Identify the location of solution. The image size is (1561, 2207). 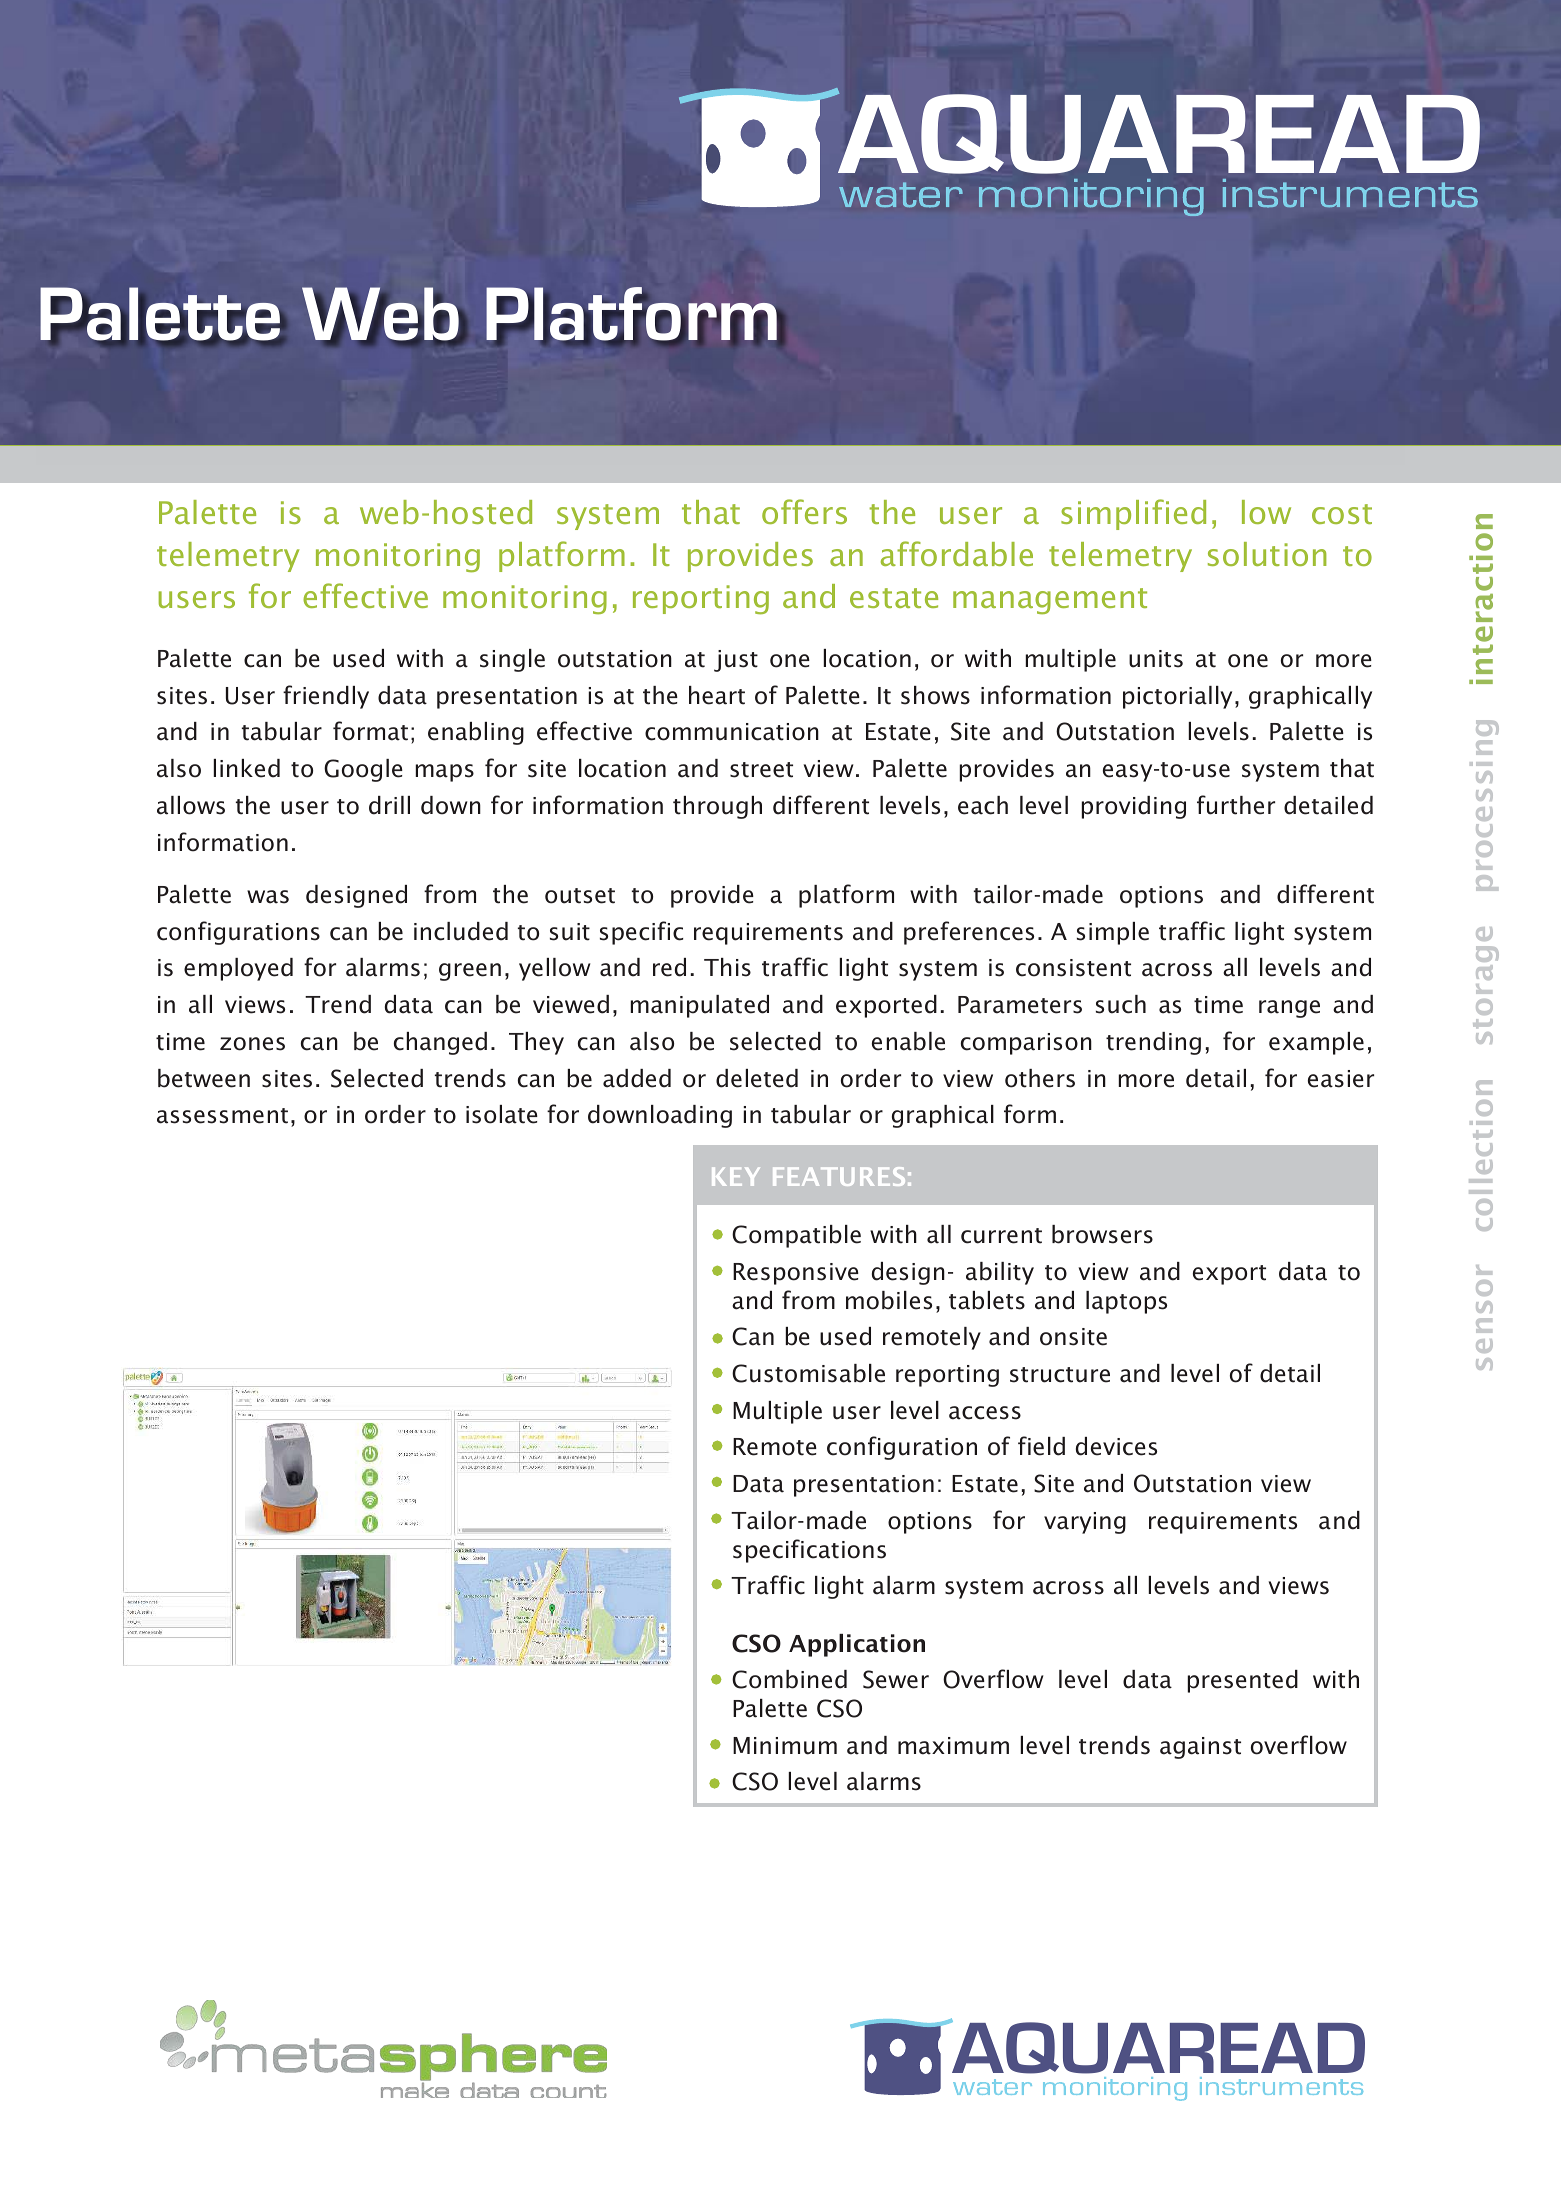
(1267, 554).
